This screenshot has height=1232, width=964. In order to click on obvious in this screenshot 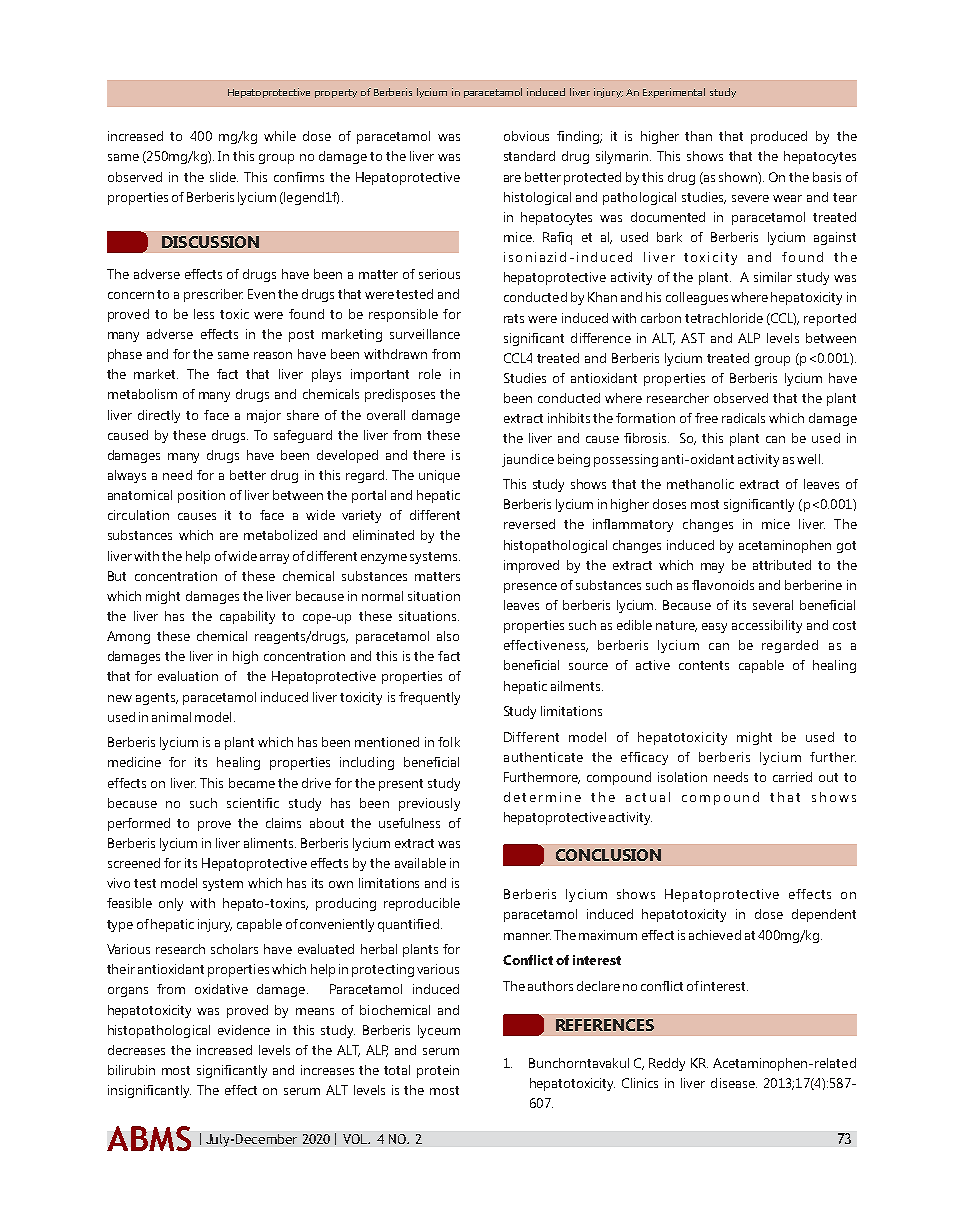, I will do `click(526, 136)`.
